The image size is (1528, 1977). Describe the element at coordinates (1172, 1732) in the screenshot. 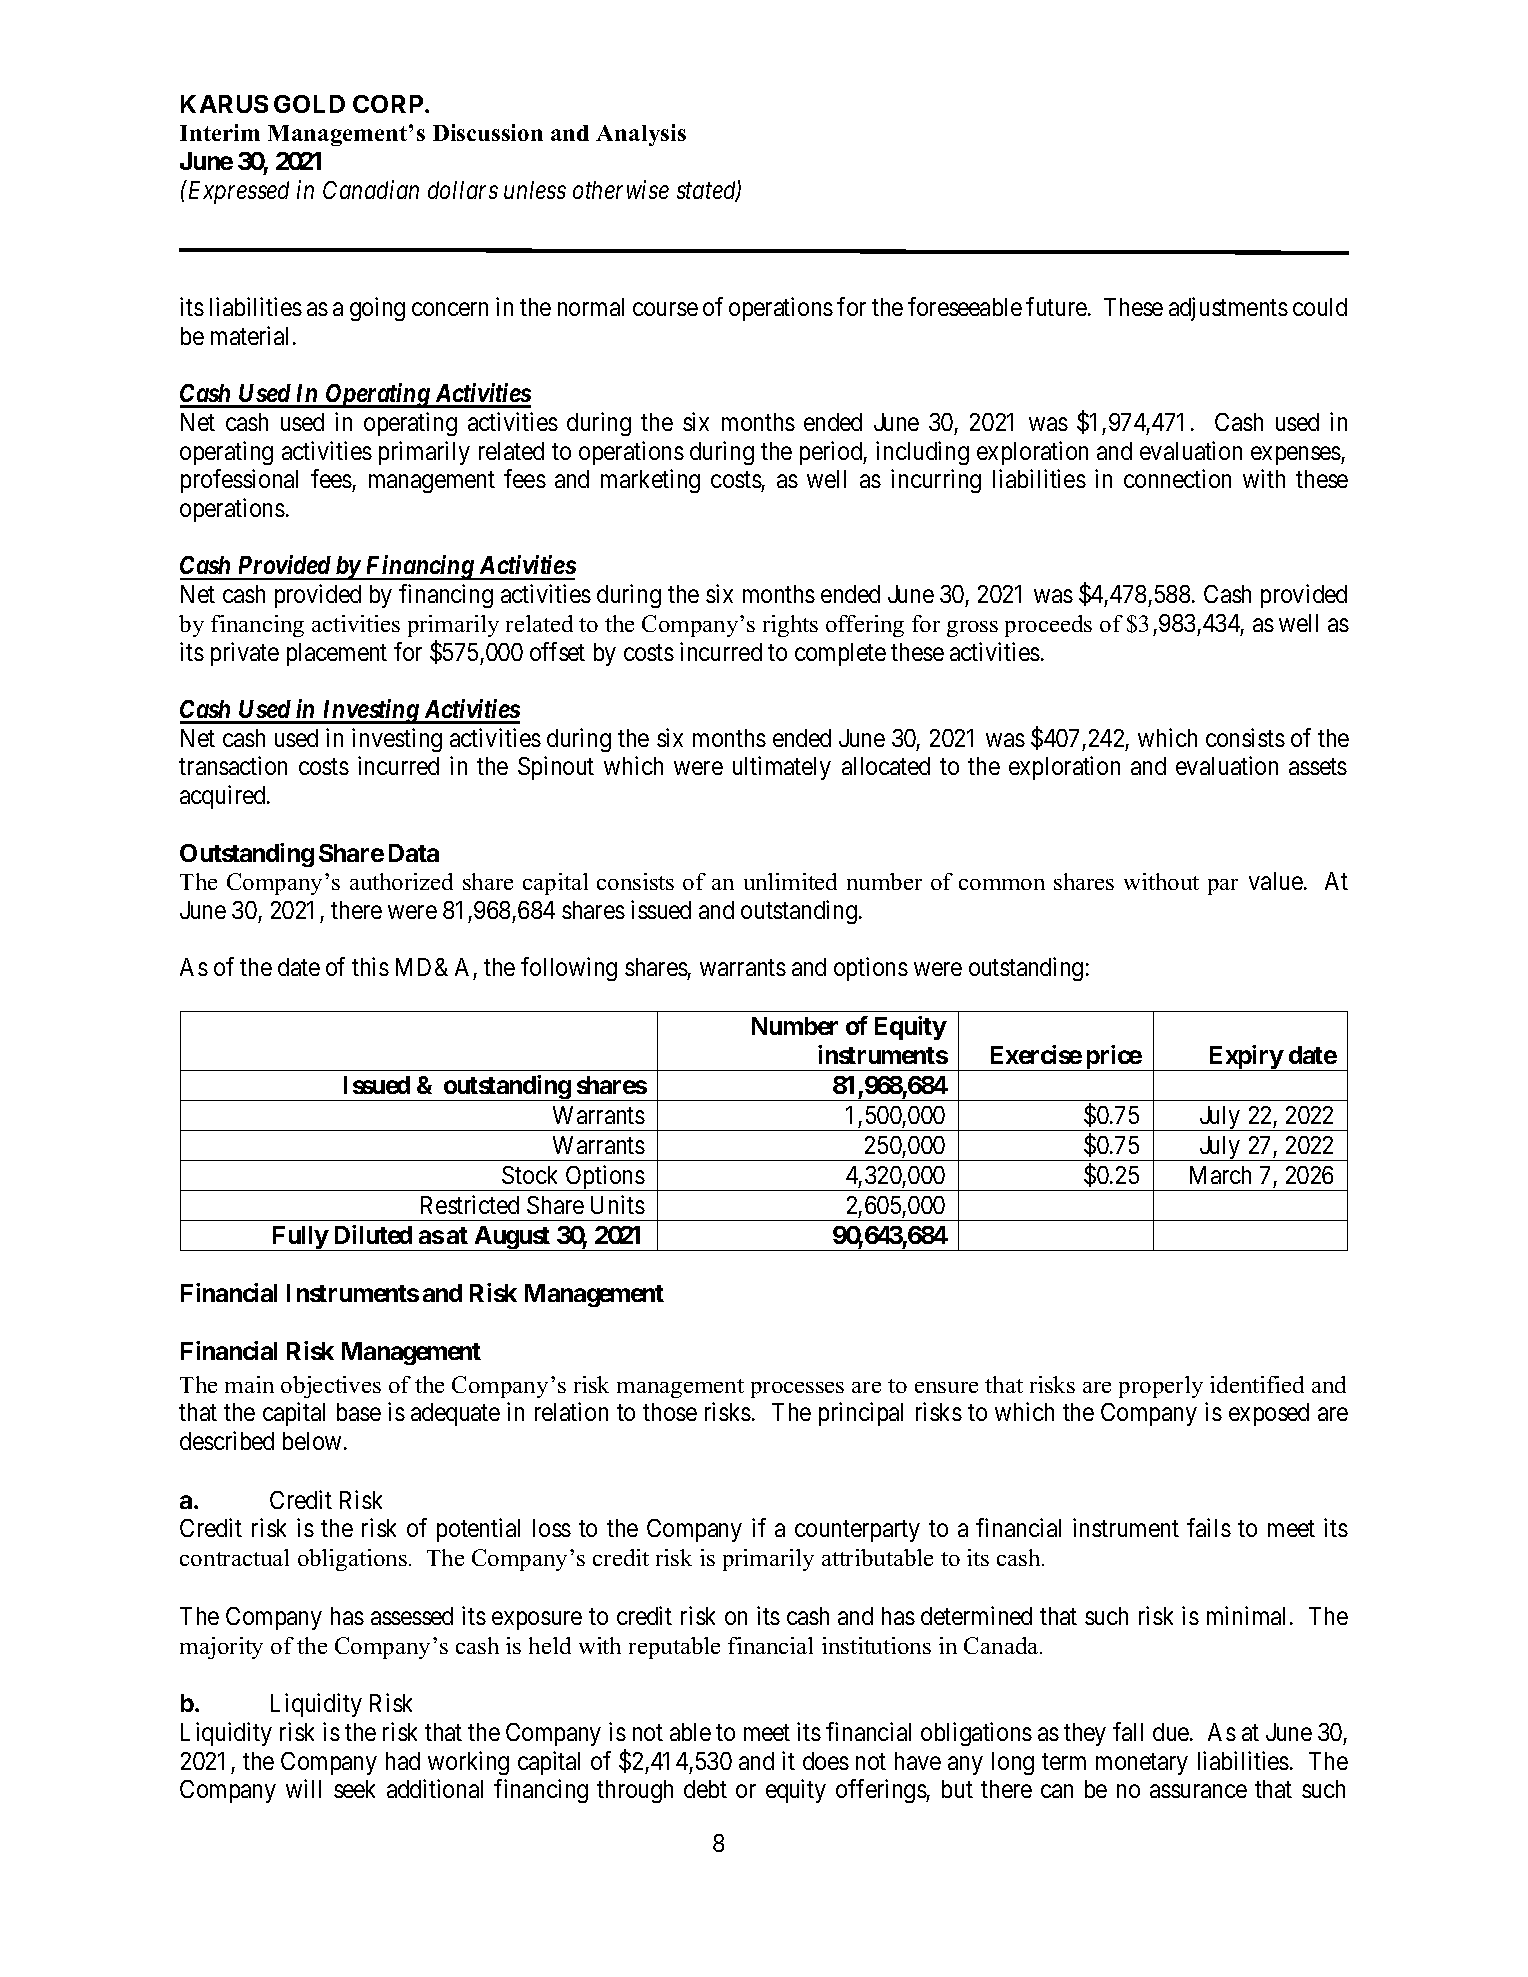

I see `due` at that location.
